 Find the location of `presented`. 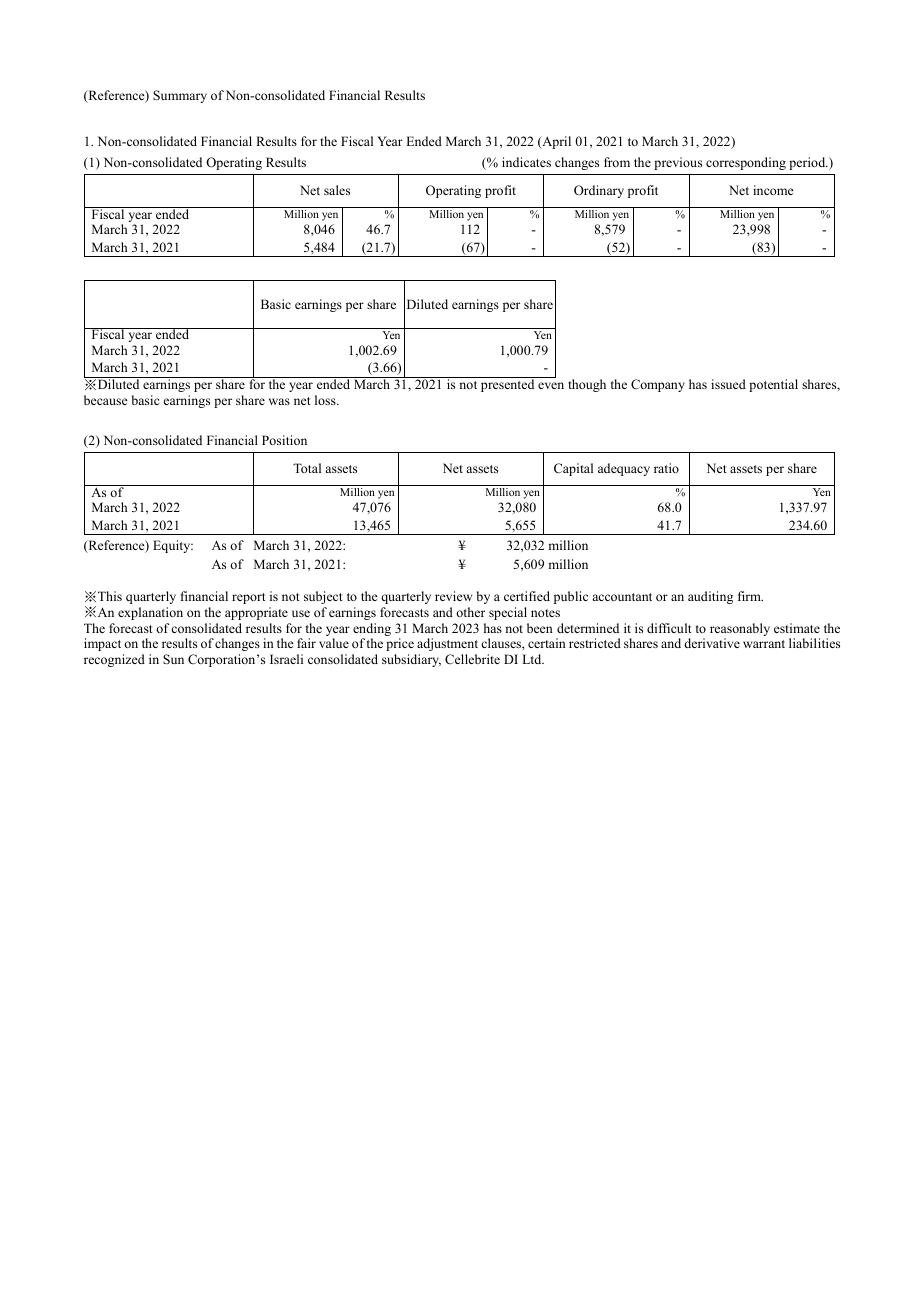

presented is located at coordinates (507, 385).
